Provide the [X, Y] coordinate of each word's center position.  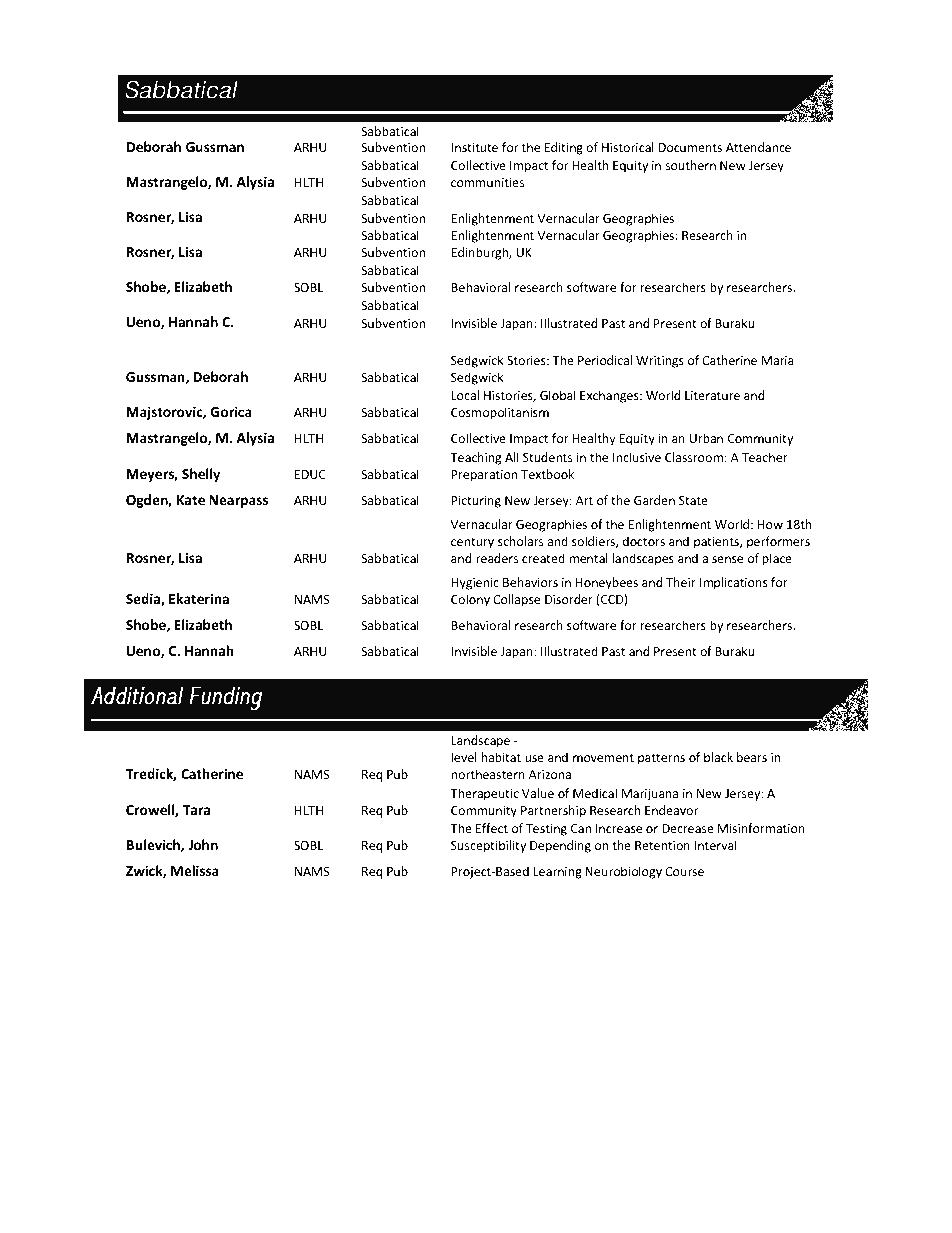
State [693, 500]
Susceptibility [489, 848]
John [203, 844]
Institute [474, 147]
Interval [715, 845]
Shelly [201, 476]
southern [691, 165]
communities [487, 182]
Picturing [476, 503]
